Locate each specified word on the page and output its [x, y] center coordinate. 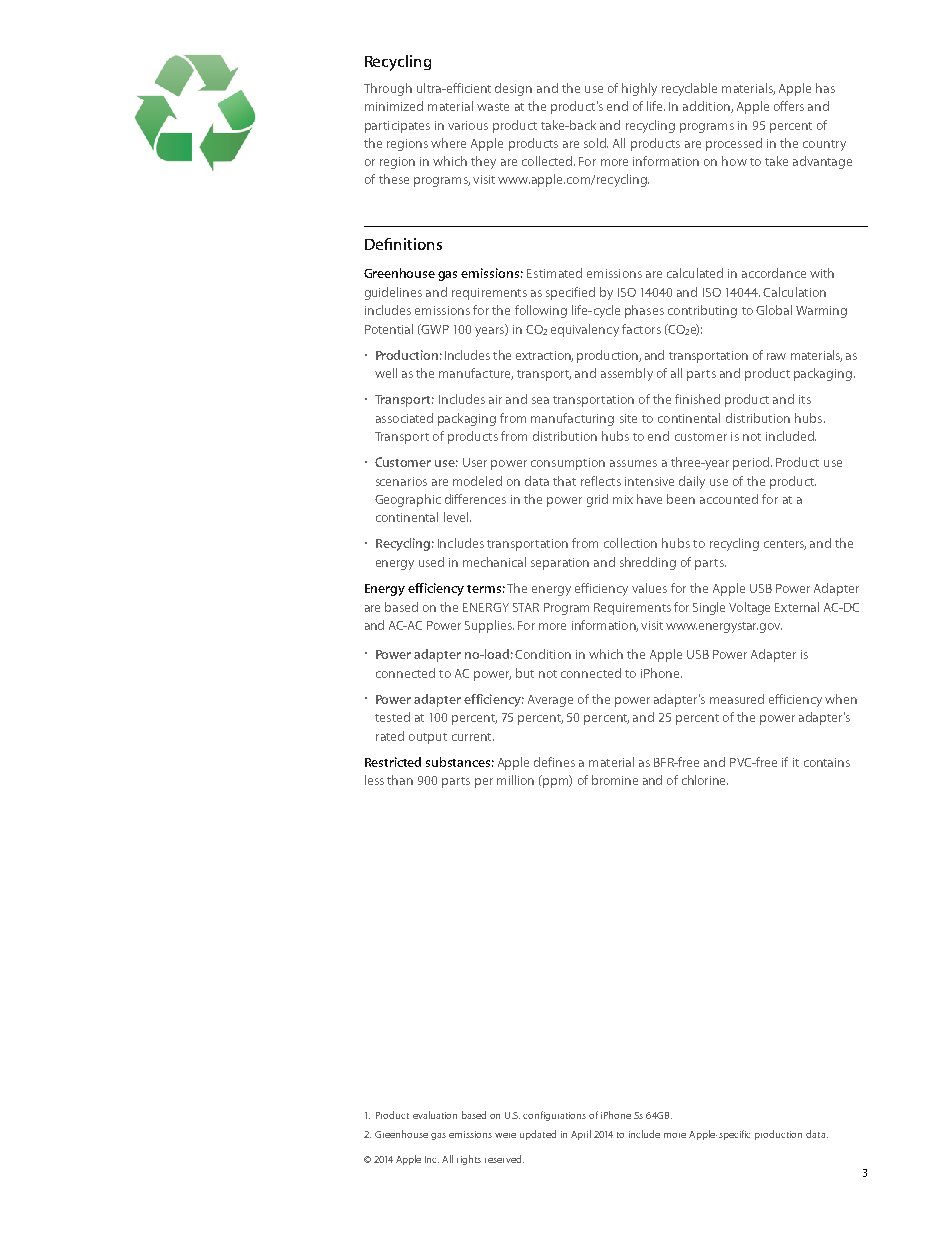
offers [789, 106]
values [649, 588]
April [581, 1135]
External [797, 607]
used [431, 562]
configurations [554, 1116]
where [448, 143]
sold [596, 143]
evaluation [435, 1115]
